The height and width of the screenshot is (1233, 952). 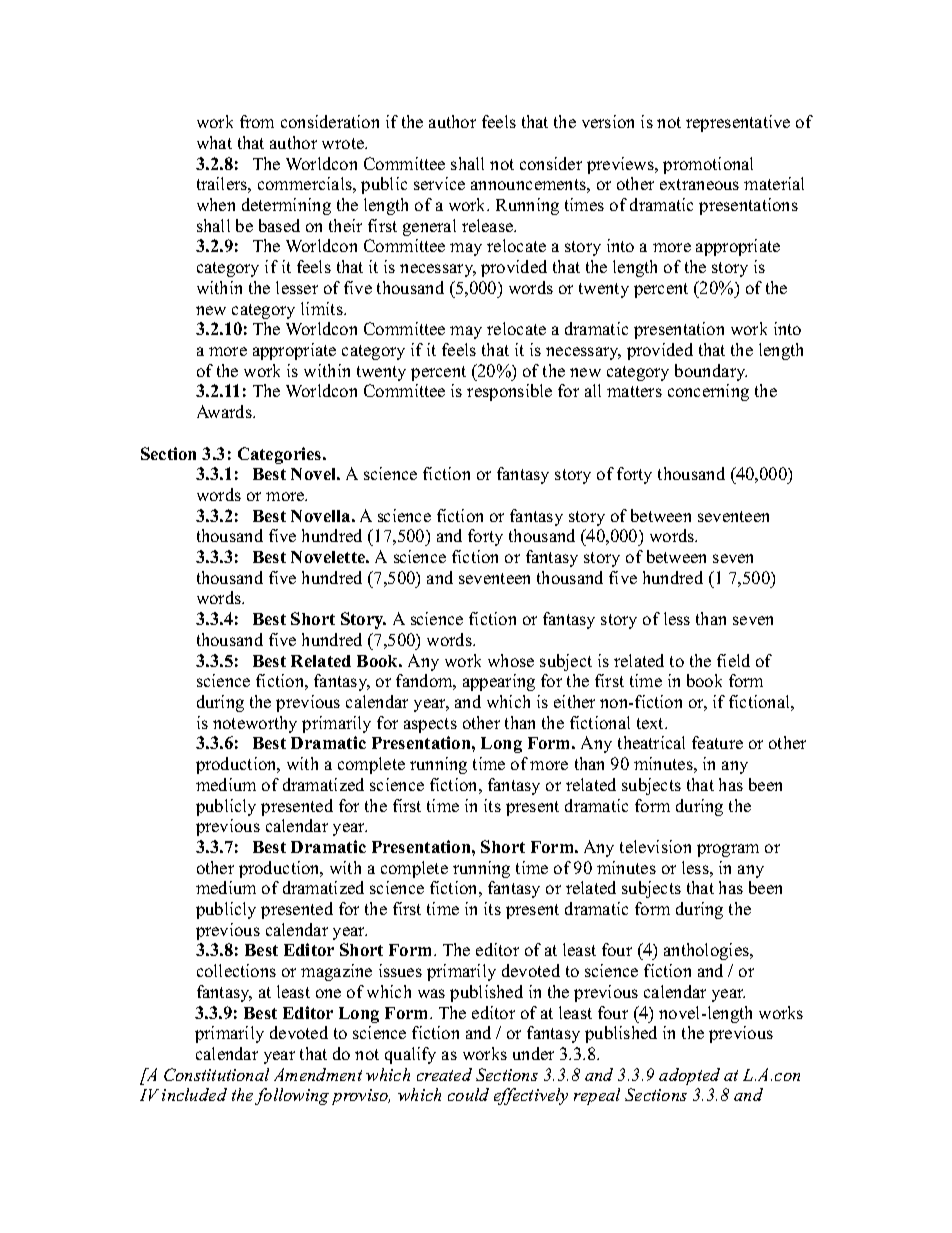 I want to click on from, so click(x=257, y=121).
